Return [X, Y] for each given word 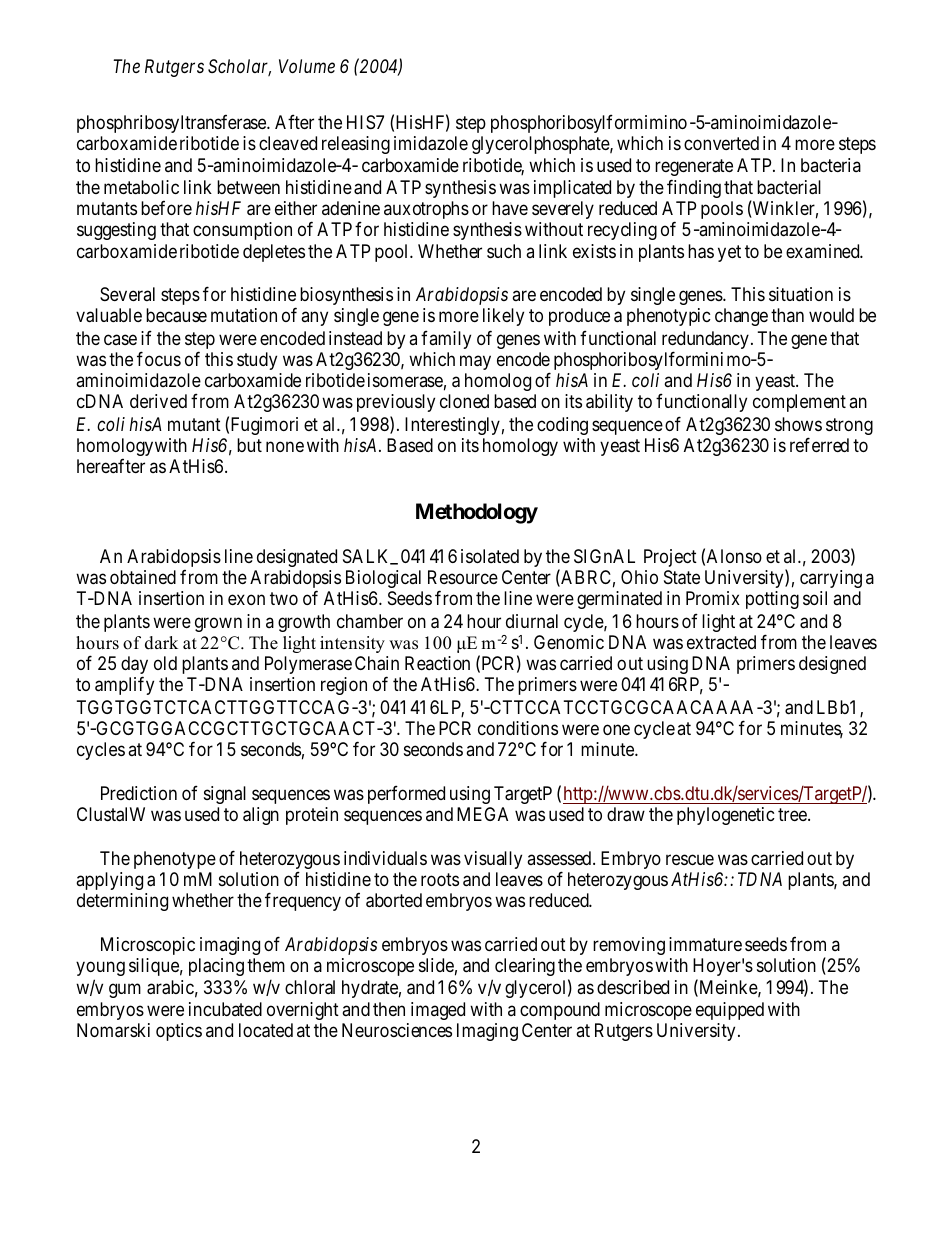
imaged [438, 1011]
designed [832, 665]
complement [799, 403]
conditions [518, 728]
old [165, 663]
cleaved [288, 143]
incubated [225, 1009]
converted [721, 143]
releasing [356, 145]
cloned [464, 401]
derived [158, 401]
